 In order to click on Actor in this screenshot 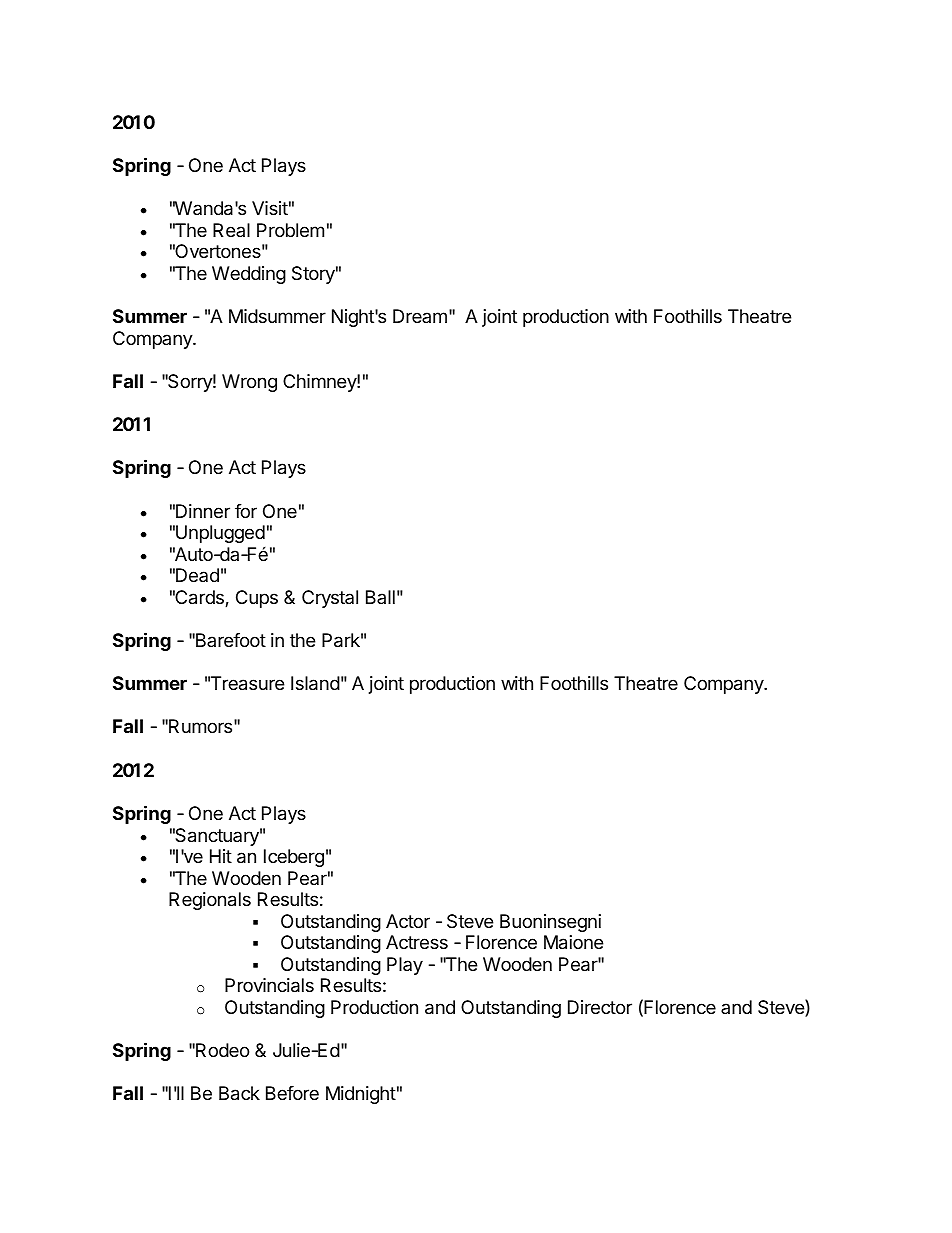, I will do `click(408, 921)`.
